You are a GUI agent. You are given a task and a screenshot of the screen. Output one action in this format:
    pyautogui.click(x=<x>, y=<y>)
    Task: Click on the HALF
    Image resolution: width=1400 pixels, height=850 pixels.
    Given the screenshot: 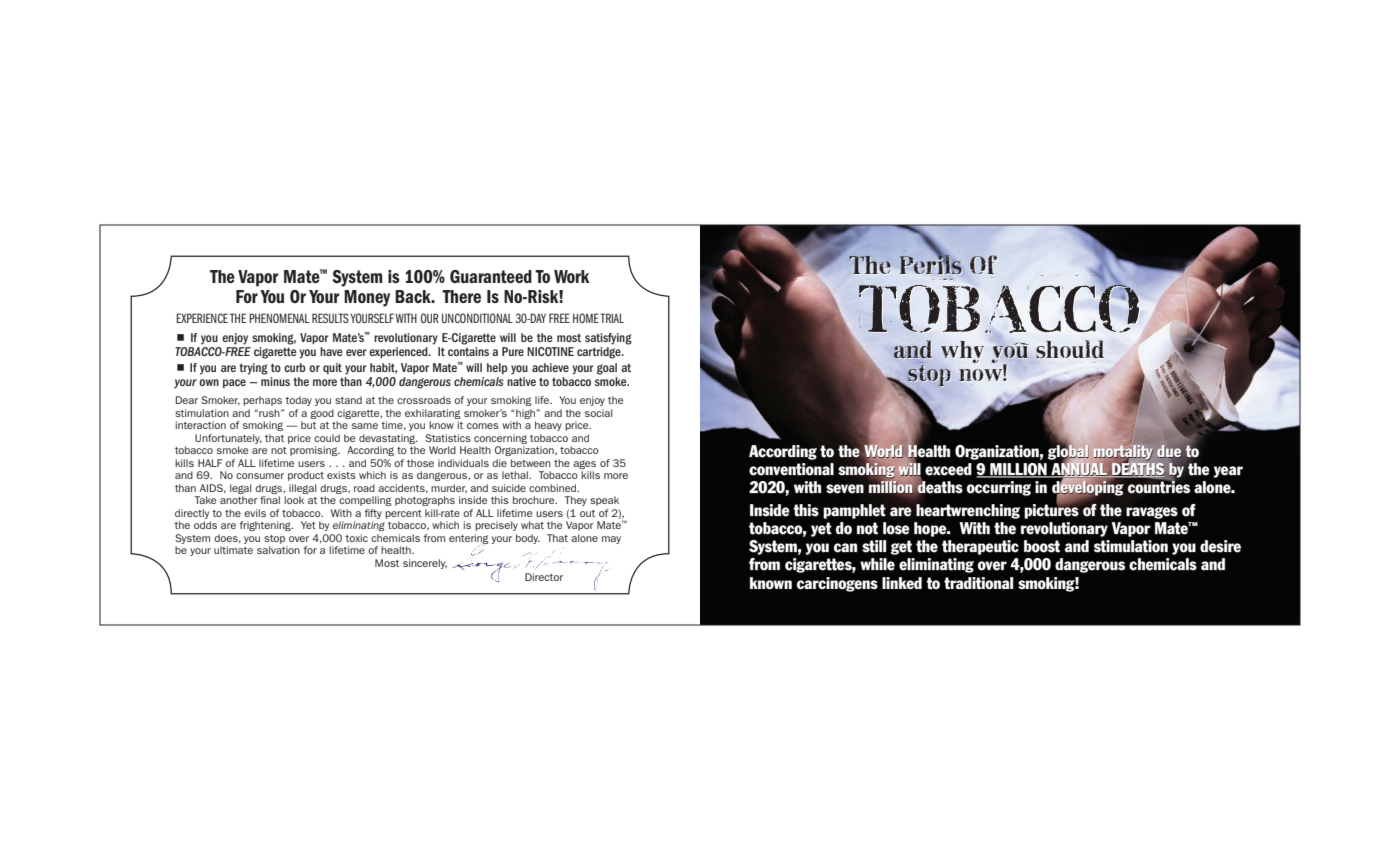 What is the action you would take?
    pyautogui.click(x=210, y=463)
